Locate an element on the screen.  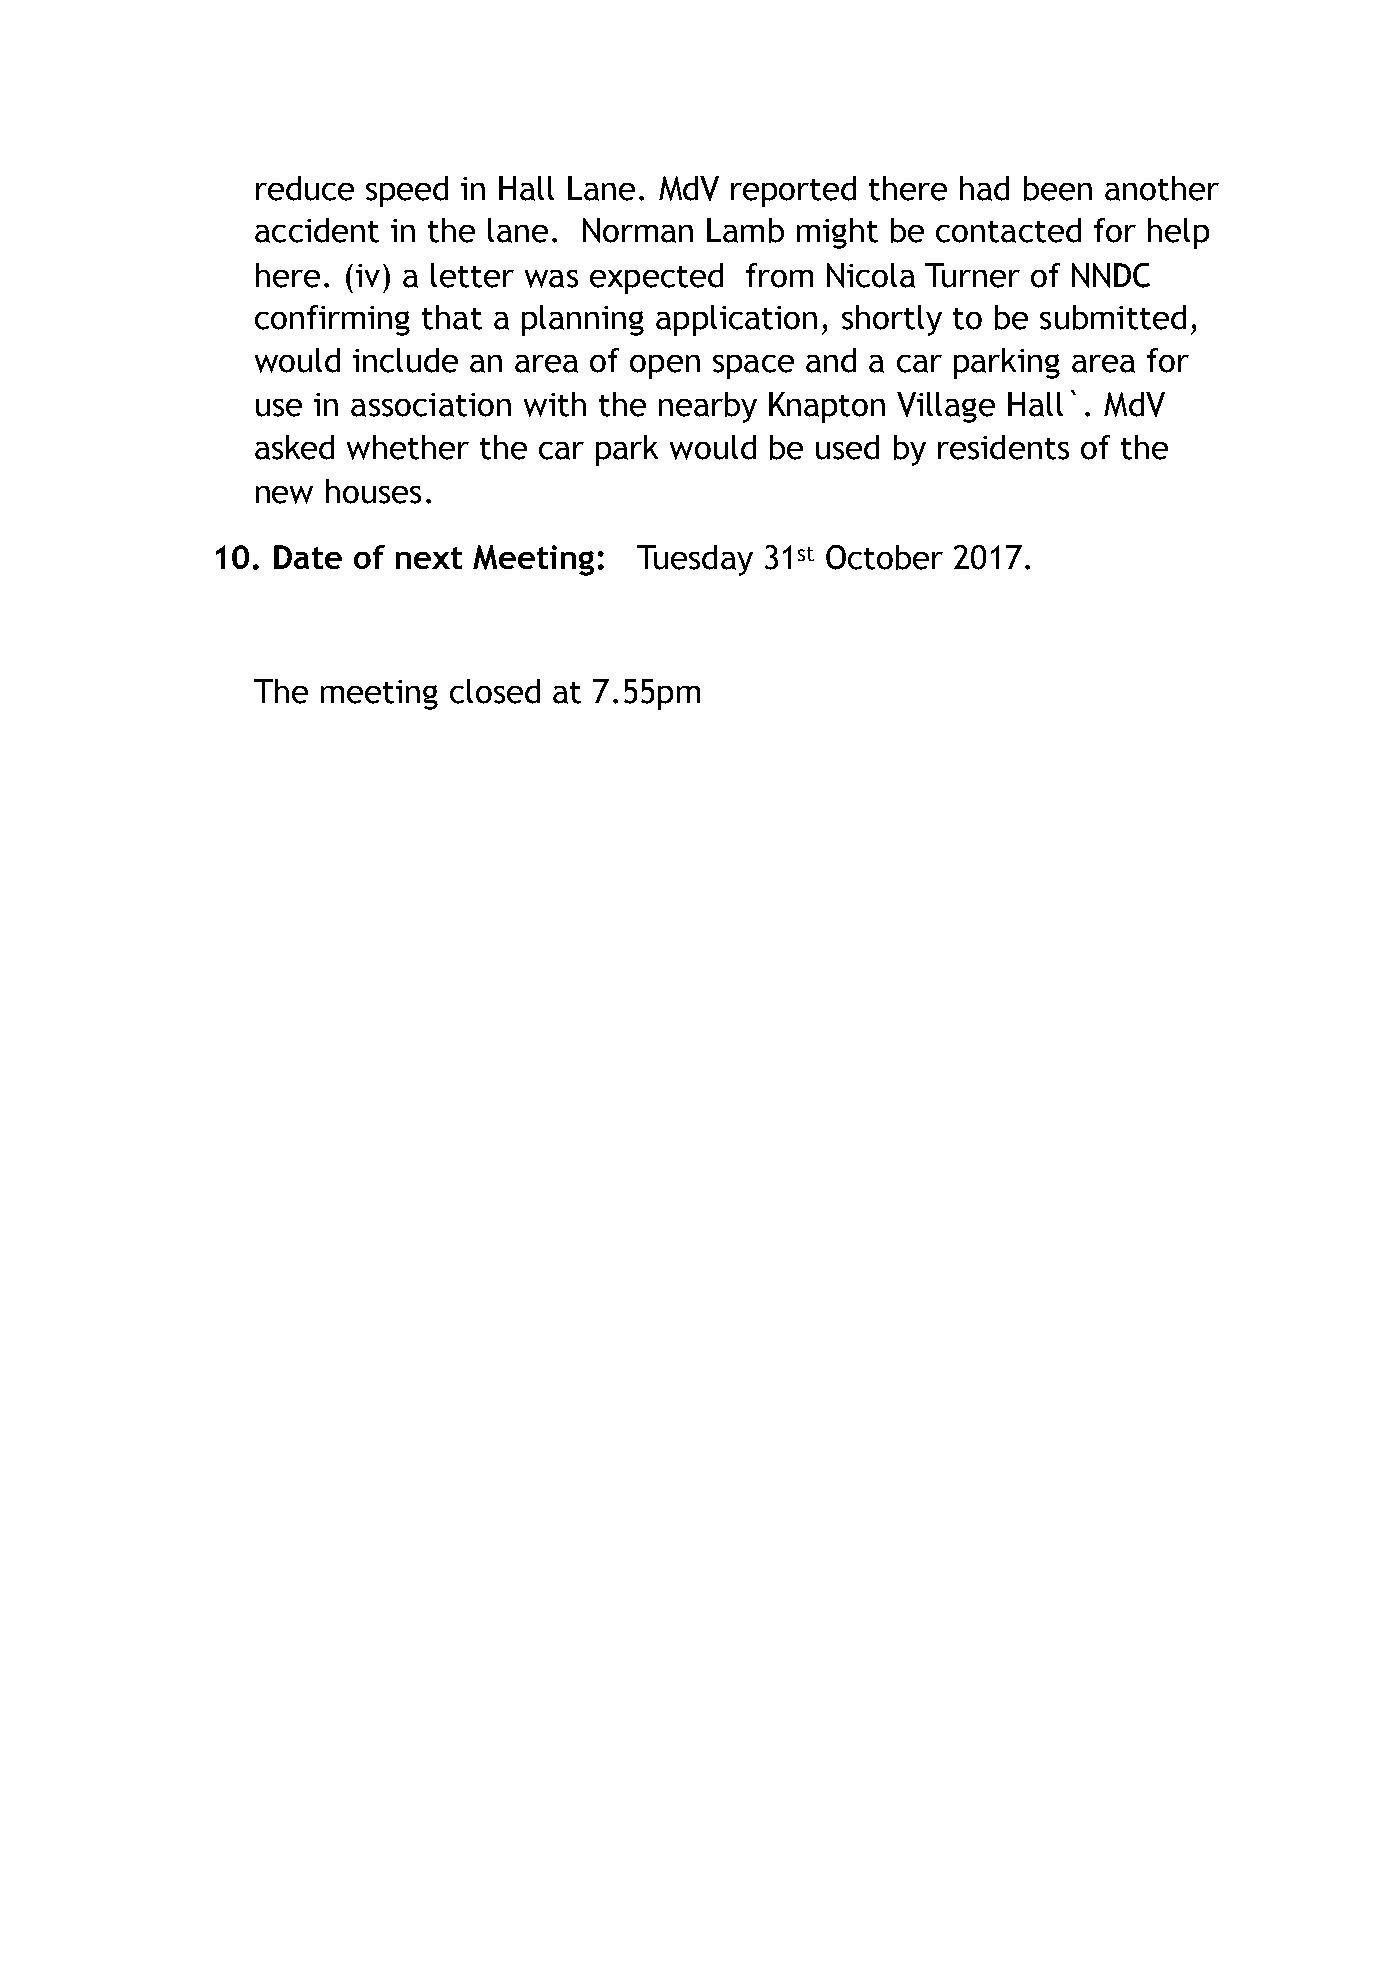
speed is located at coordinates (407, 191).
